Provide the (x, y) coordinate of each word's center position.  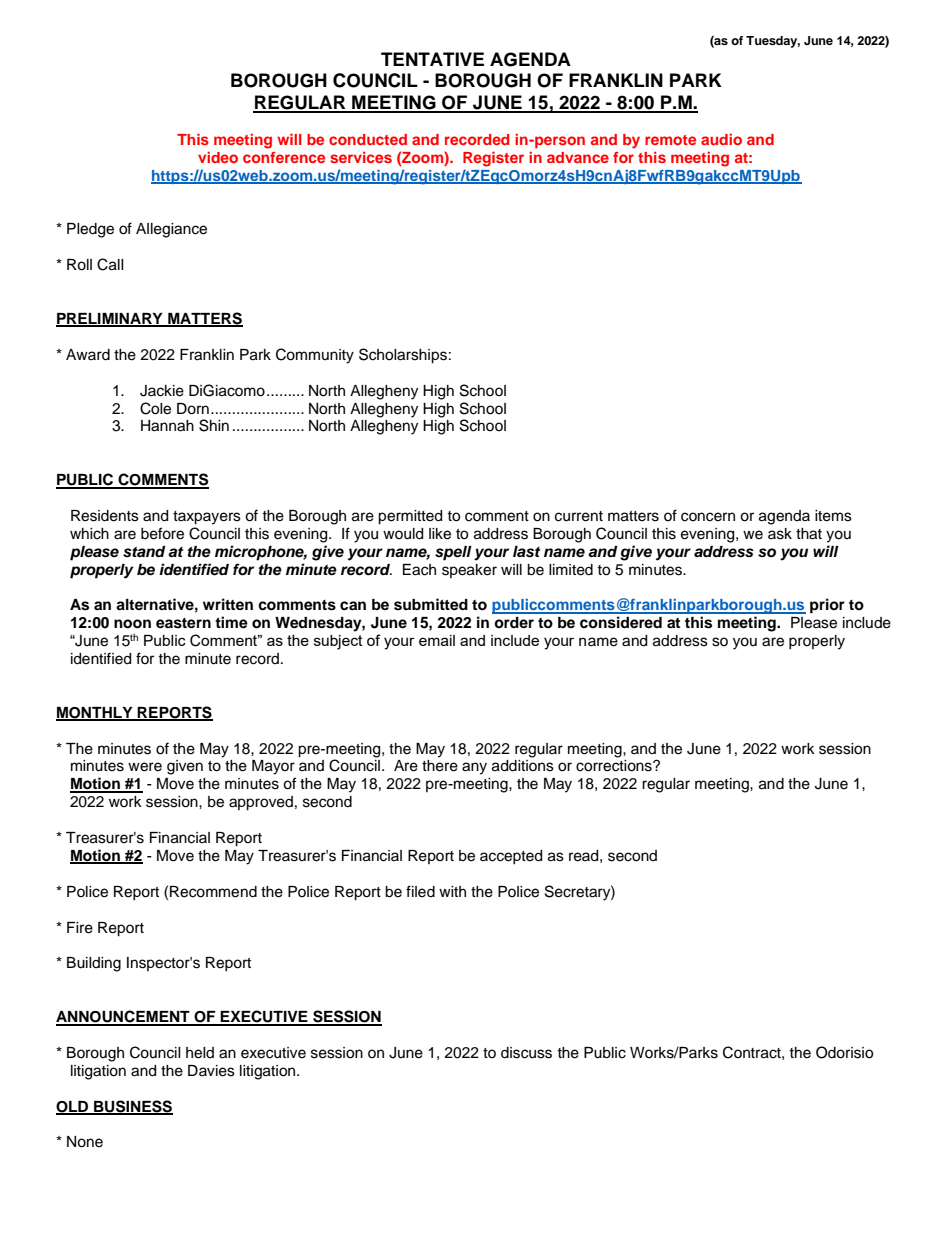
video (218, 157)
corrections (615, 766)
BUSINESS (132, 1107)
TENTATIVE (432, 59)
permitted (410, 517)
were (145, 767)
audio (721, 139)
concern (708, 517)
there (440, 766)
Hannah (167, 426)
